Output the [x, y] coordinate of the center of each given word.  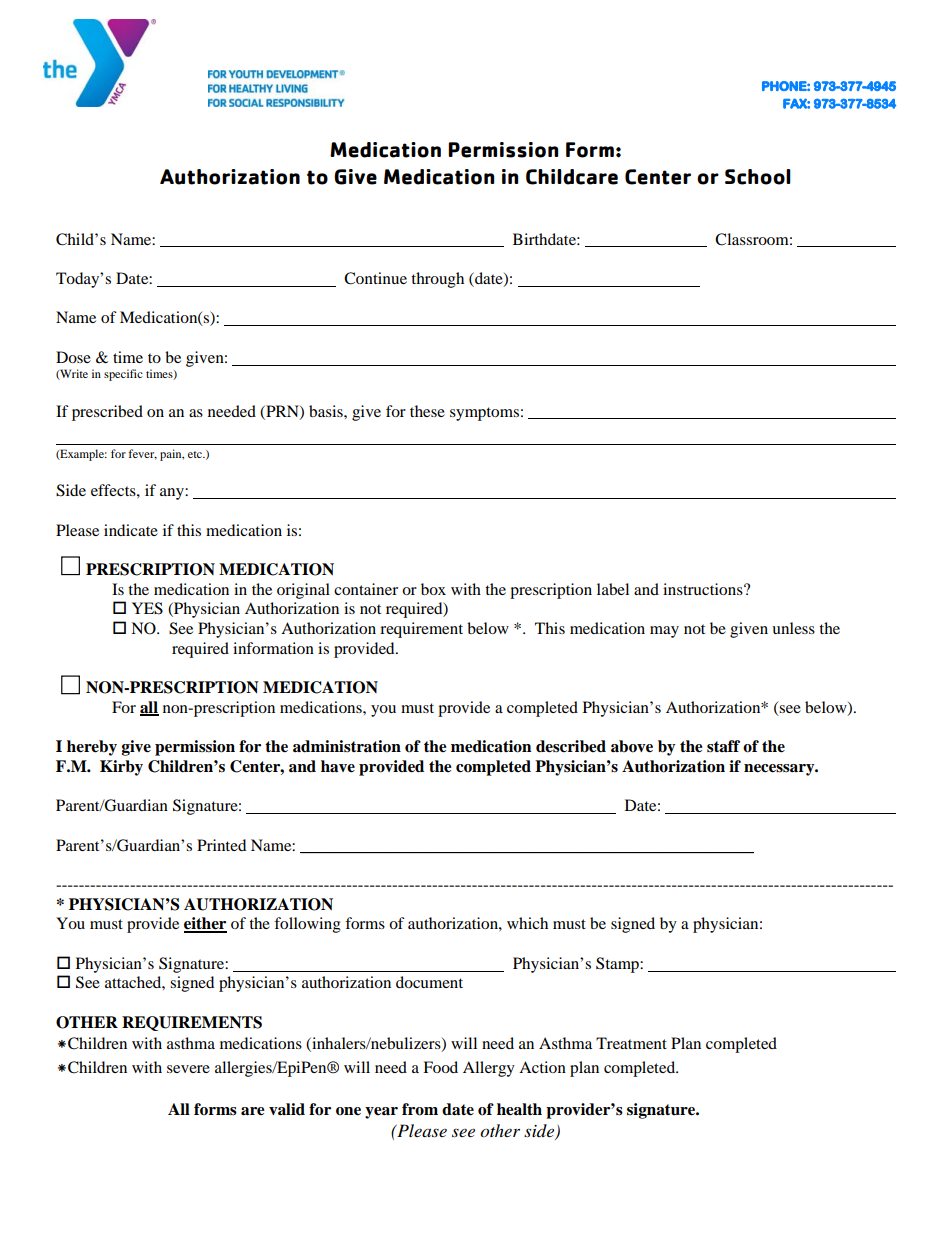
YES [147, 608]
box [433, 589]
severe [188, 1069]
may [664, 632]
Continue [375, 278]
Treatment [631, 1043]
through [437, 280]
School [758, 177]
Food [440, 1067]
